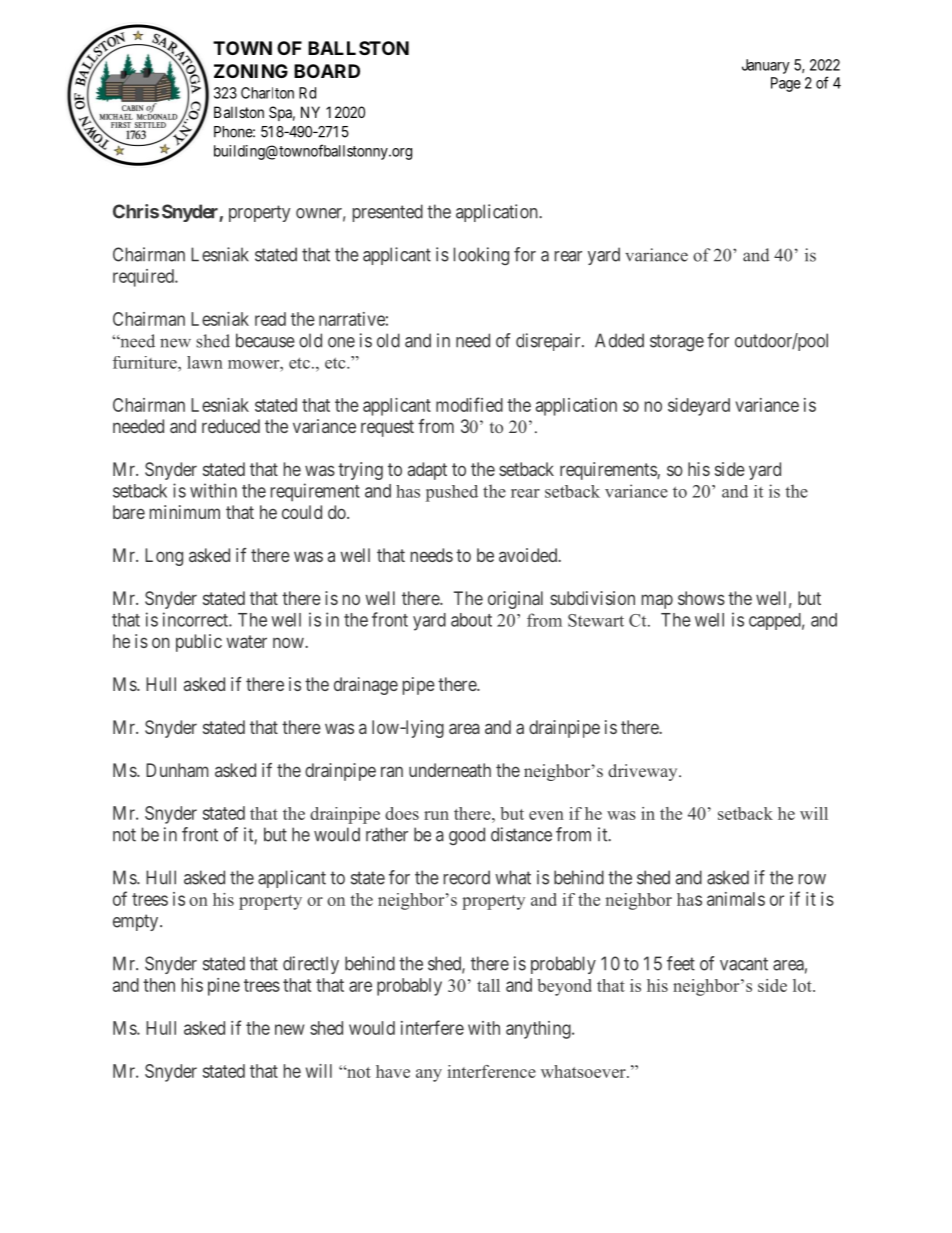 This image has width=952, height=1233. Describe the element at coordinates (177, 770) in the image. I see `Dunham` at that location.
